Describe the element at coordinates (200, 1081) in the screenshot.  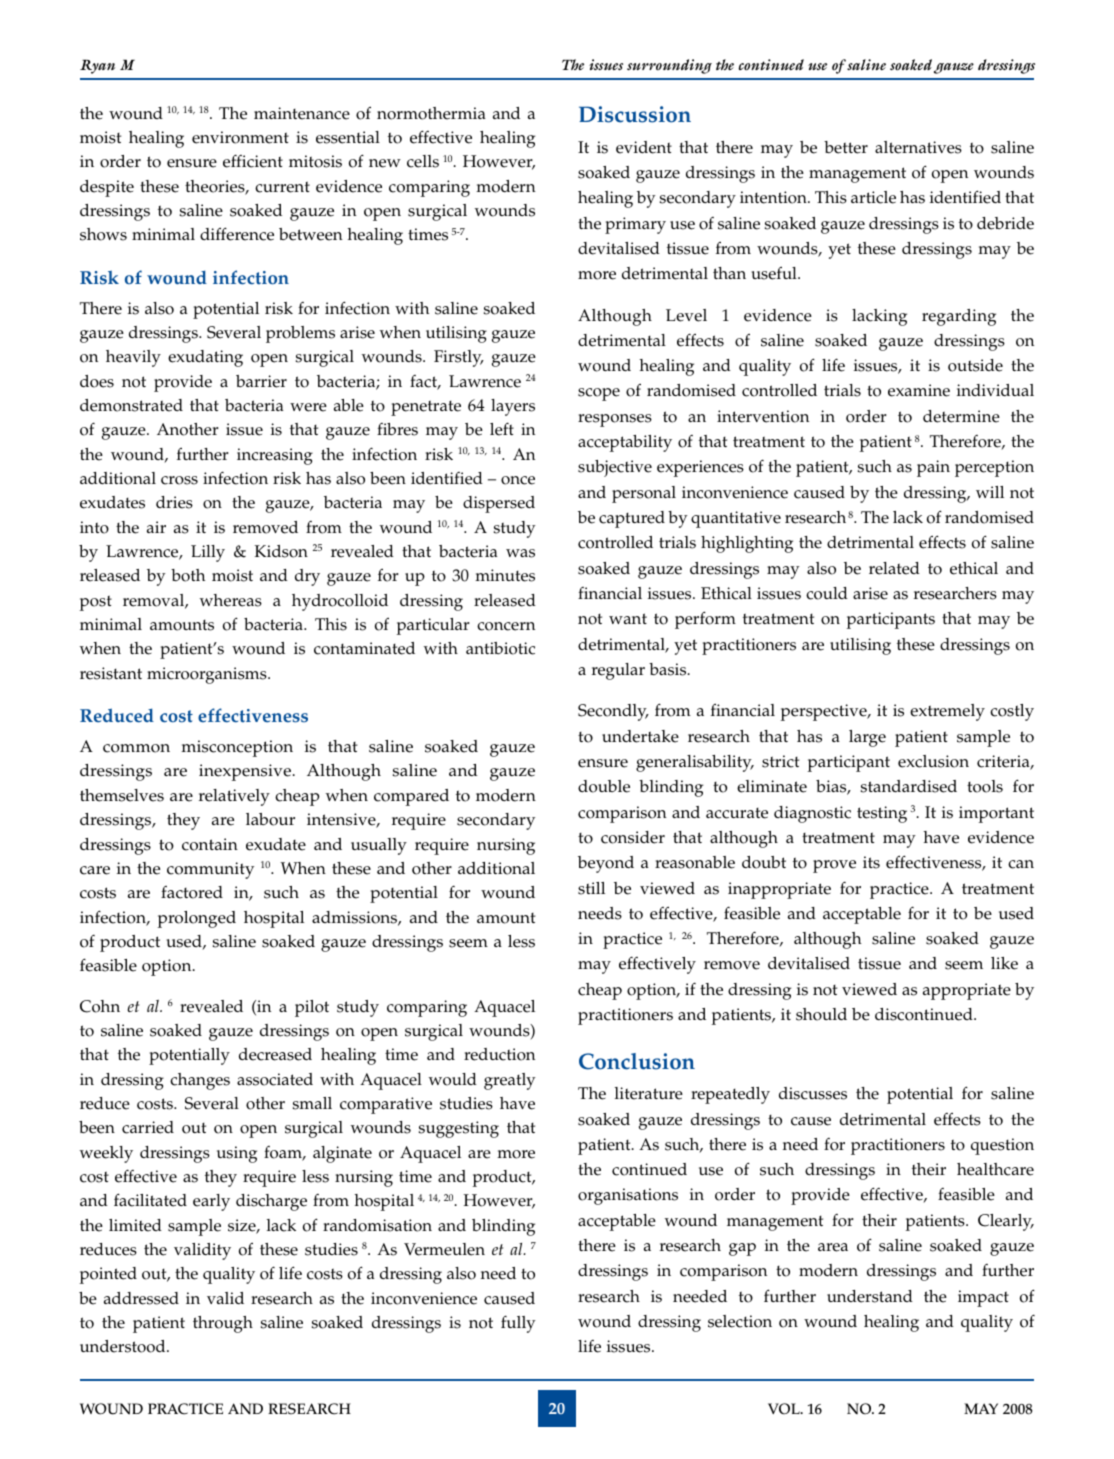
I see `changes` at that location.
